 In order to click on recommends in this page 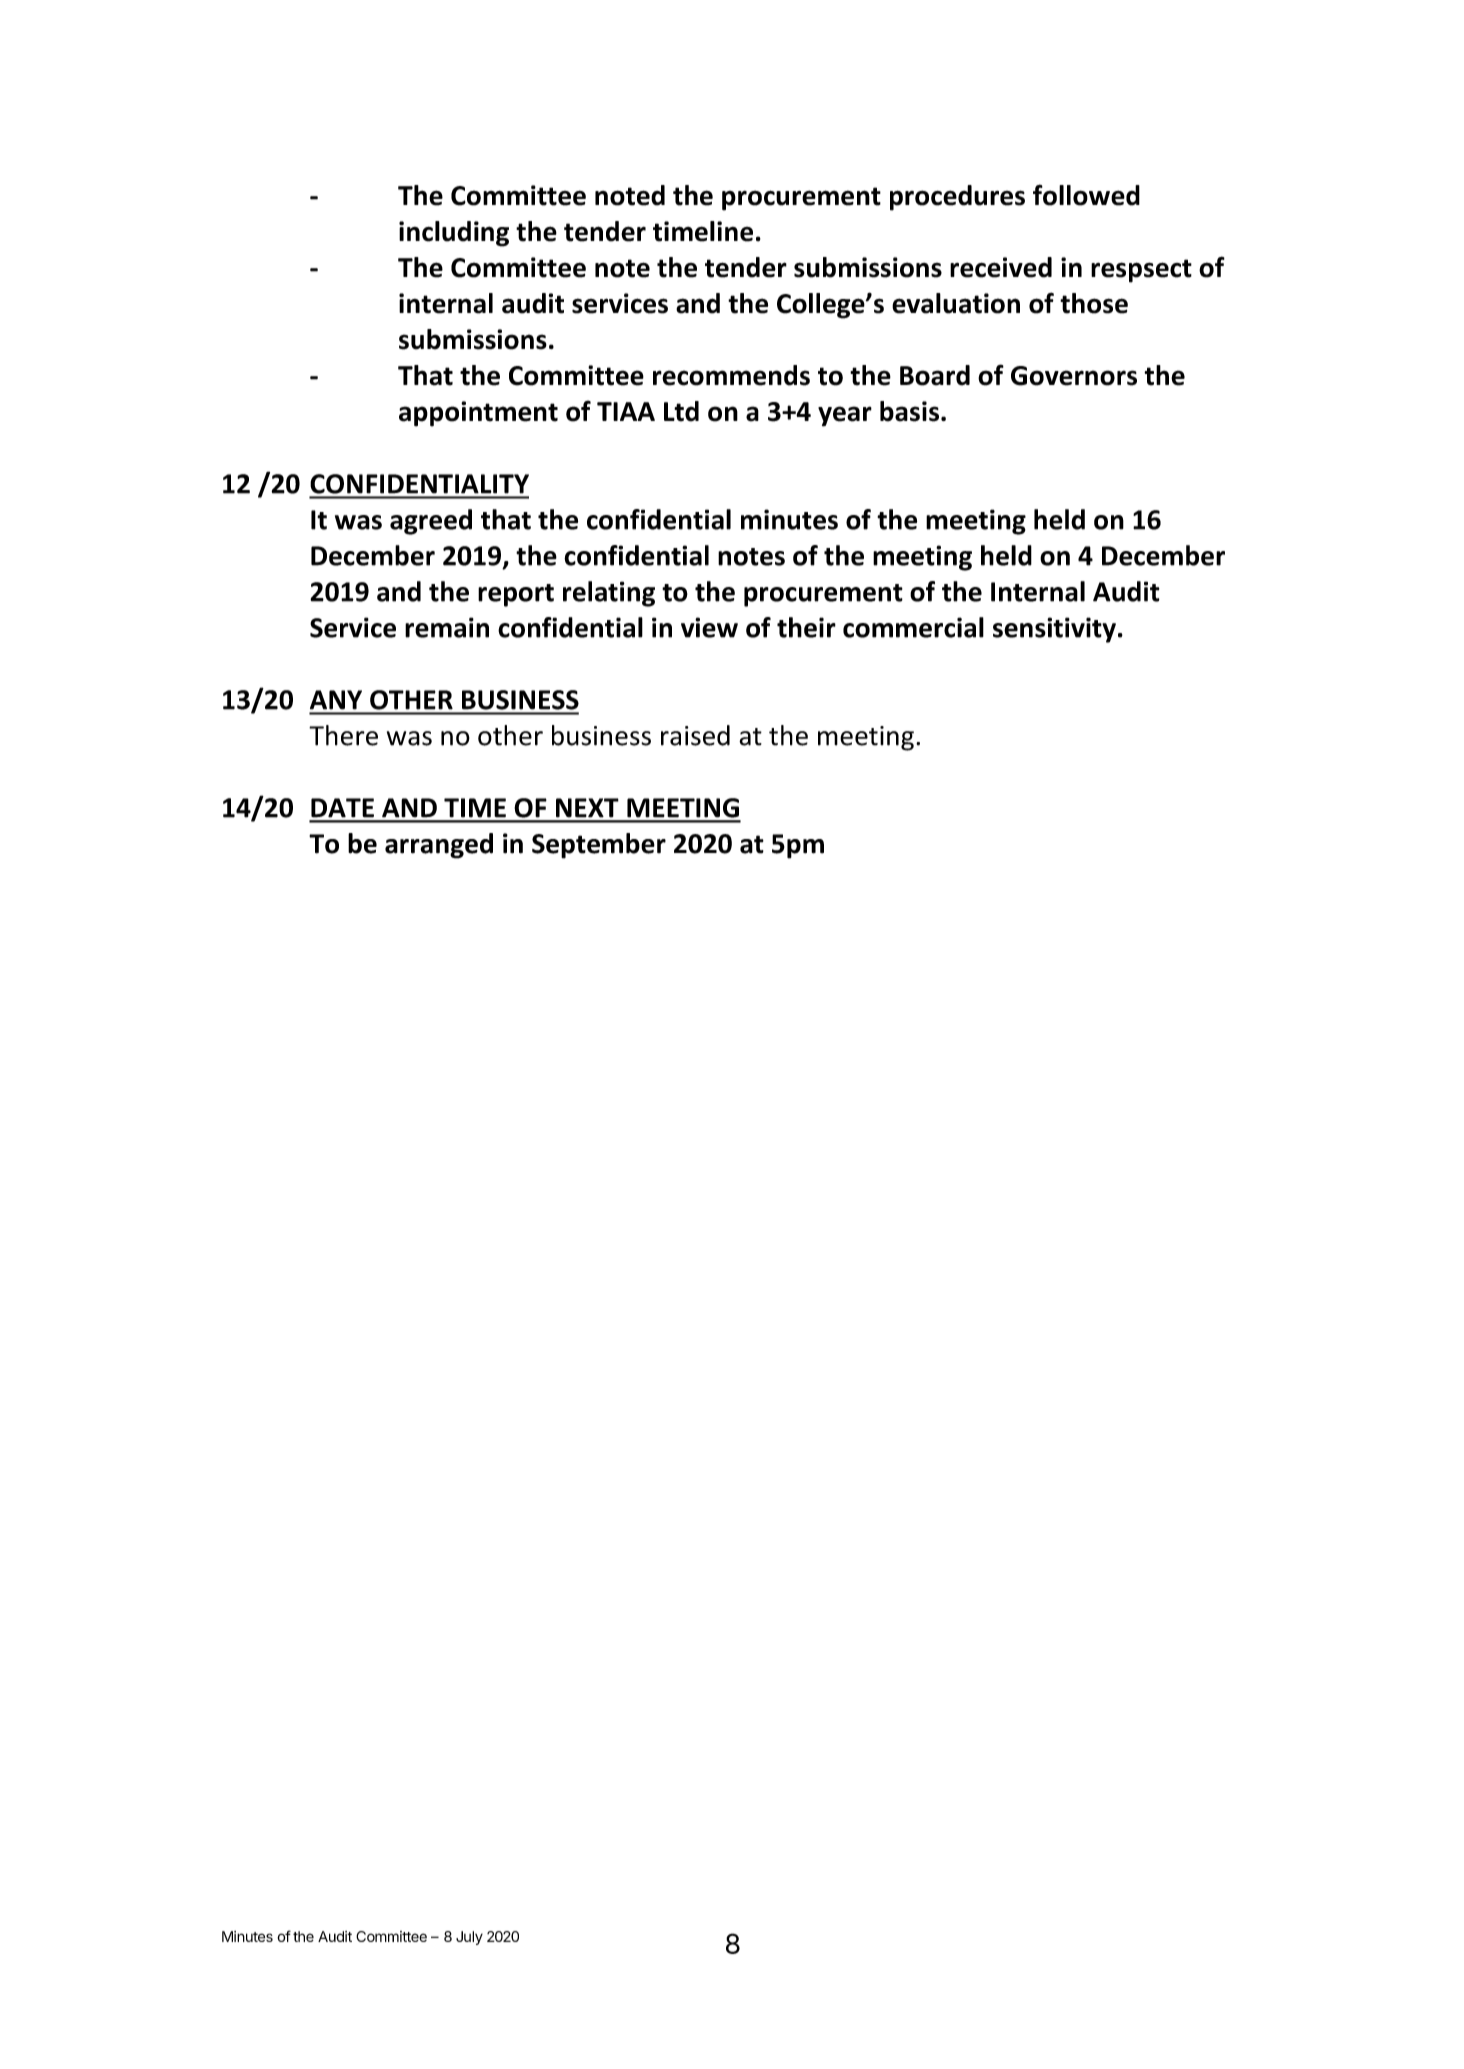, I will do `click(731, 375)`.
